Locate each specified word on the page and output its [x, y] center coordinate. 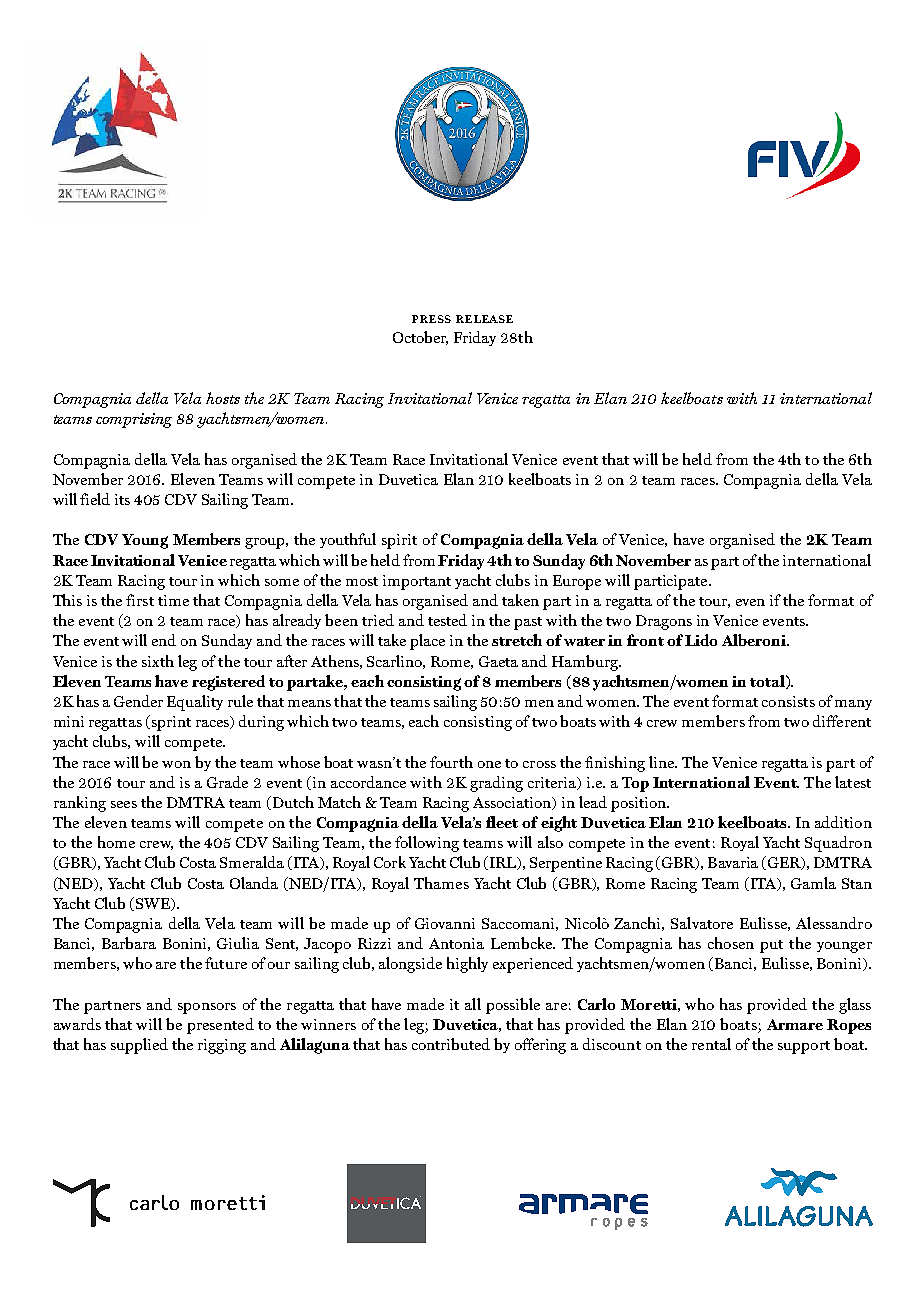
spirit [399, 541]
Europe [577, 582]
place [427, 642]
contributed [451, 1044]
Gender [138, 701]
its [122, 499]
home [116, 842]
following [427, 844]
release [484, 319]
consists [788, 701]
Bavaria [733, 862]
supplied [139, 1046]
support [804, 1047]
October [420, 338]
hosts [223, 398]
